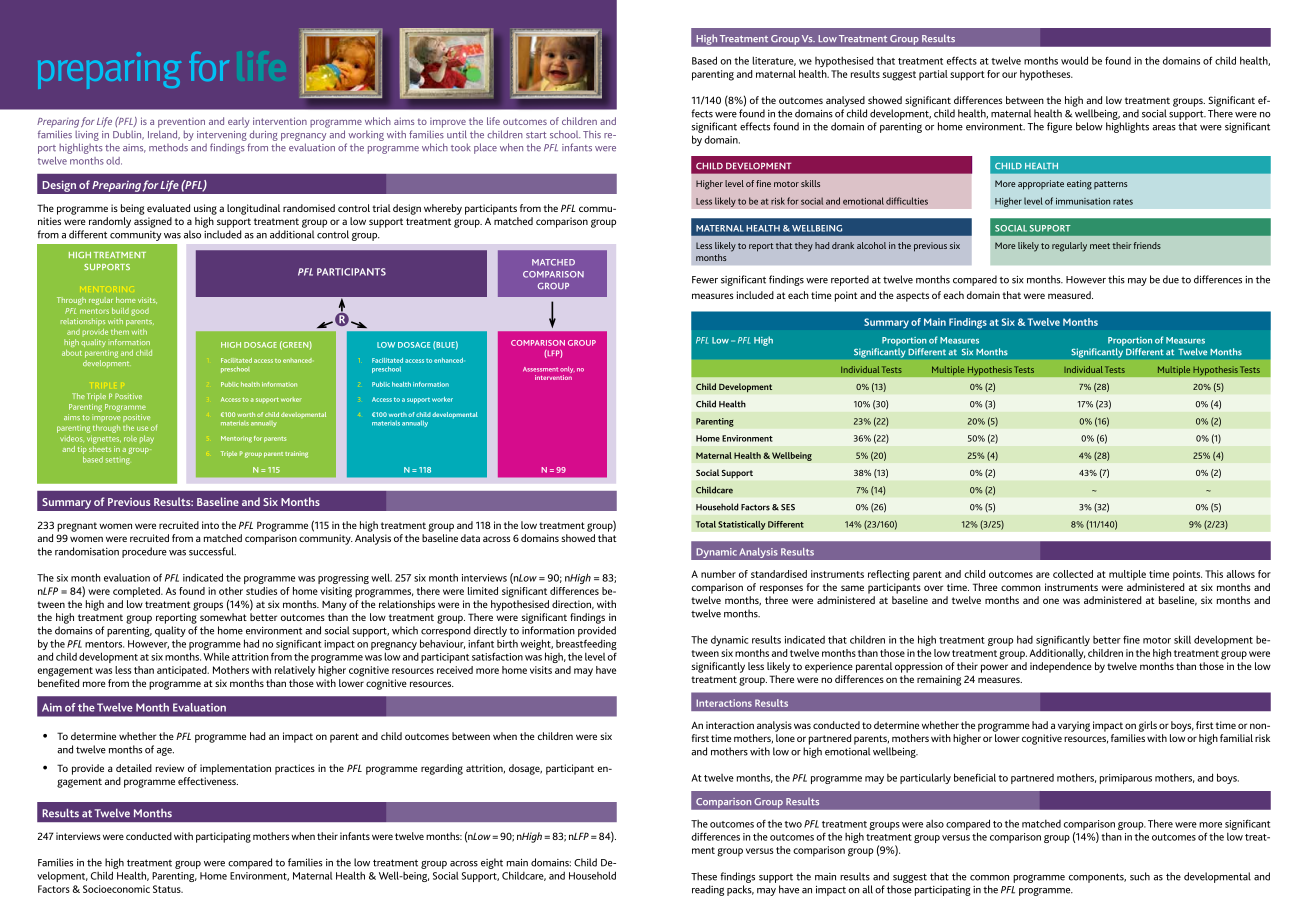 This screenshot has height=924, width=1308. Describe the element at coordinates (567, 371) in the screenshot. I see `only` at that location.
